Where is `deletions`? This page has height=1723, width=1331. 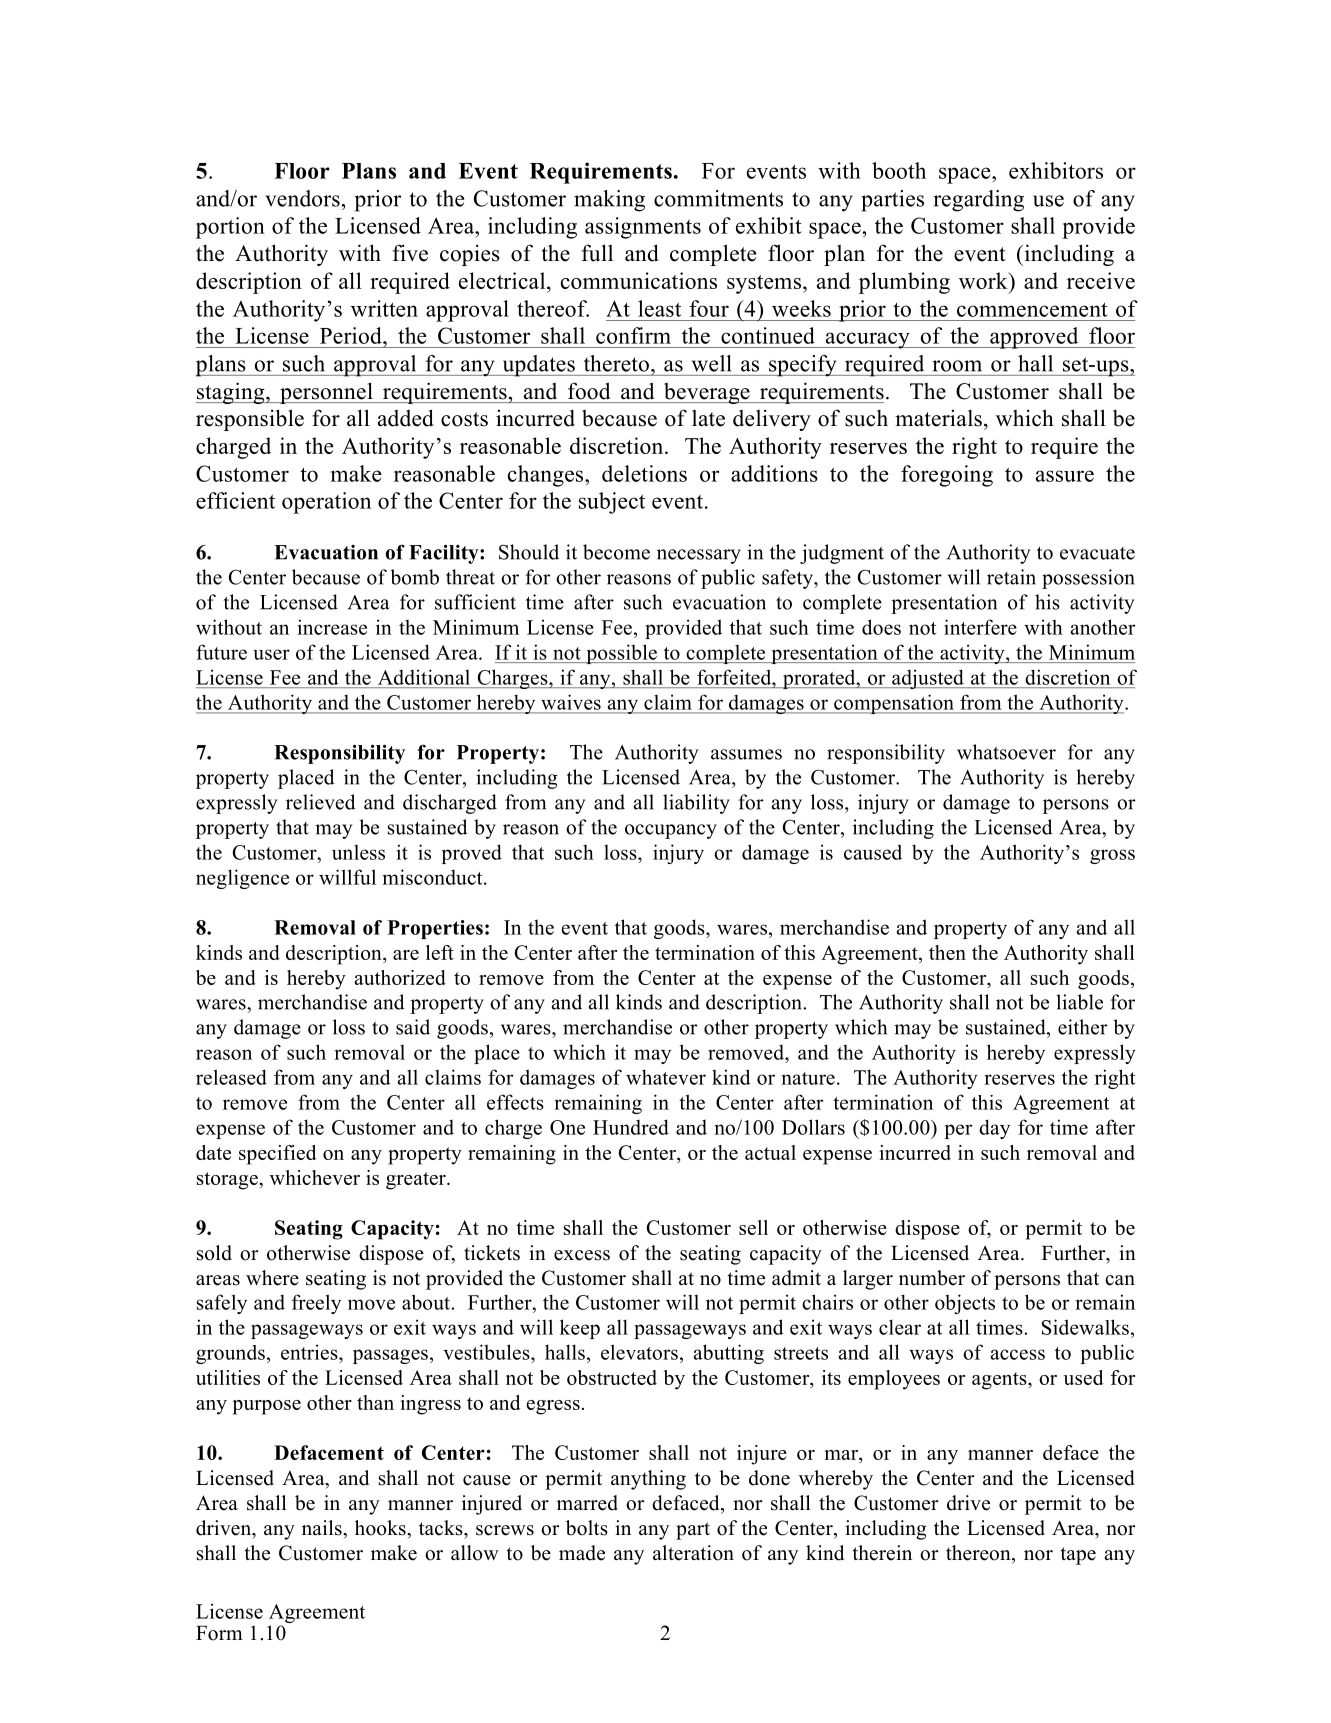
deletions is located at coordinates (644, 473).
